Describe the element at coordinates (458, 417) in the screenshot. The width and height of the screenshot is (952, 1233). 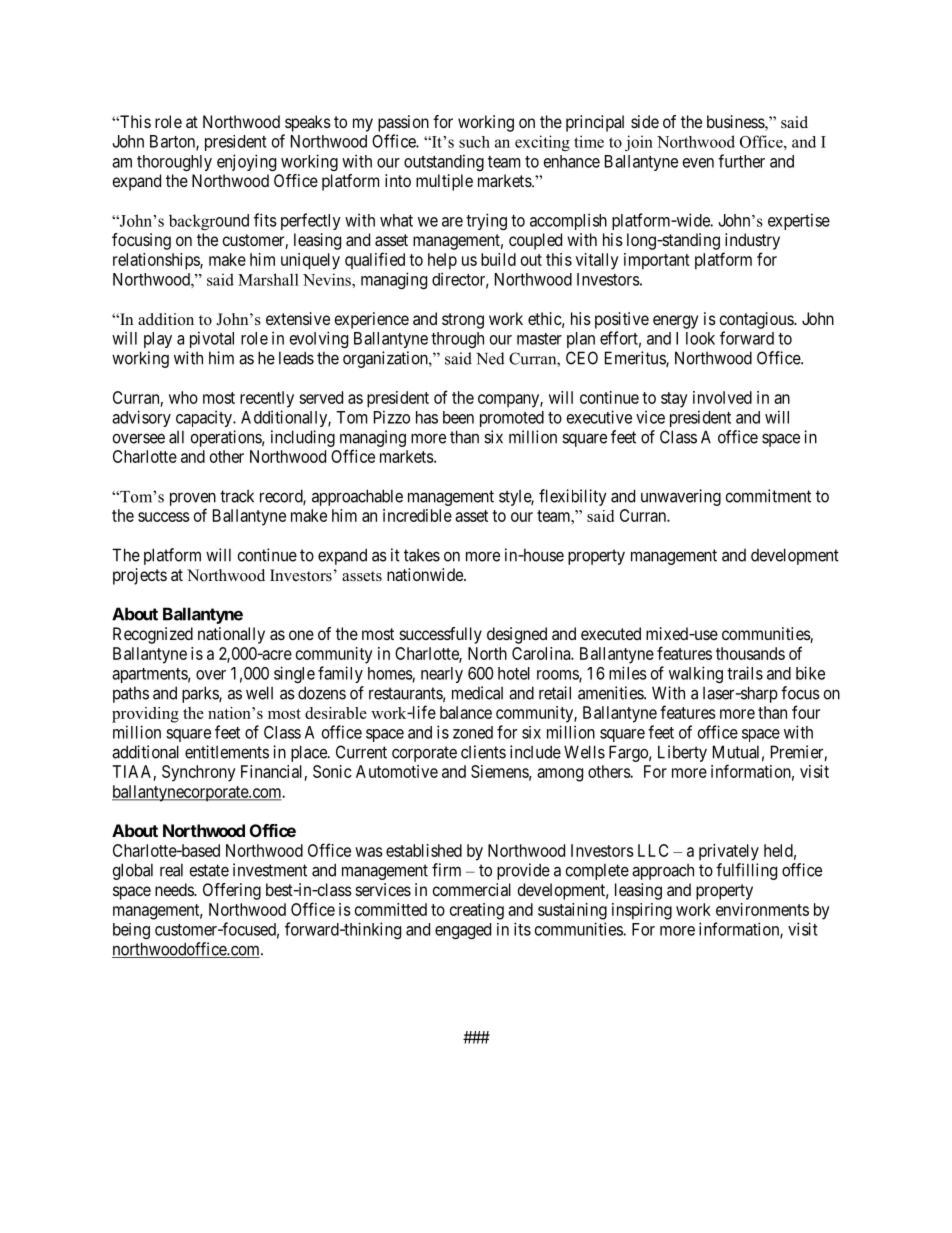
I see `been` at that location.
